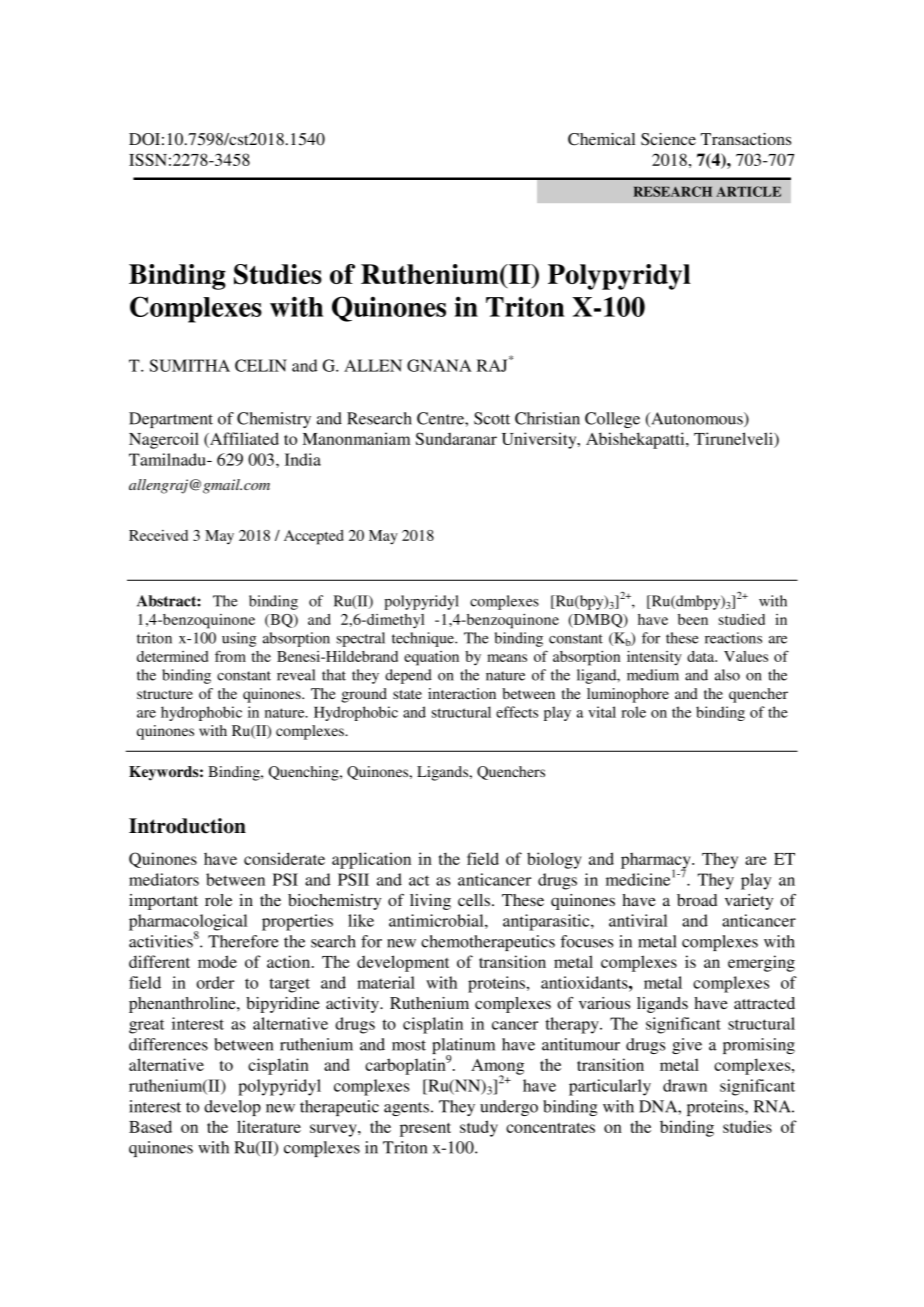 This document has height=1307, width=924. I want to click on literature, so click(269, 1126).
